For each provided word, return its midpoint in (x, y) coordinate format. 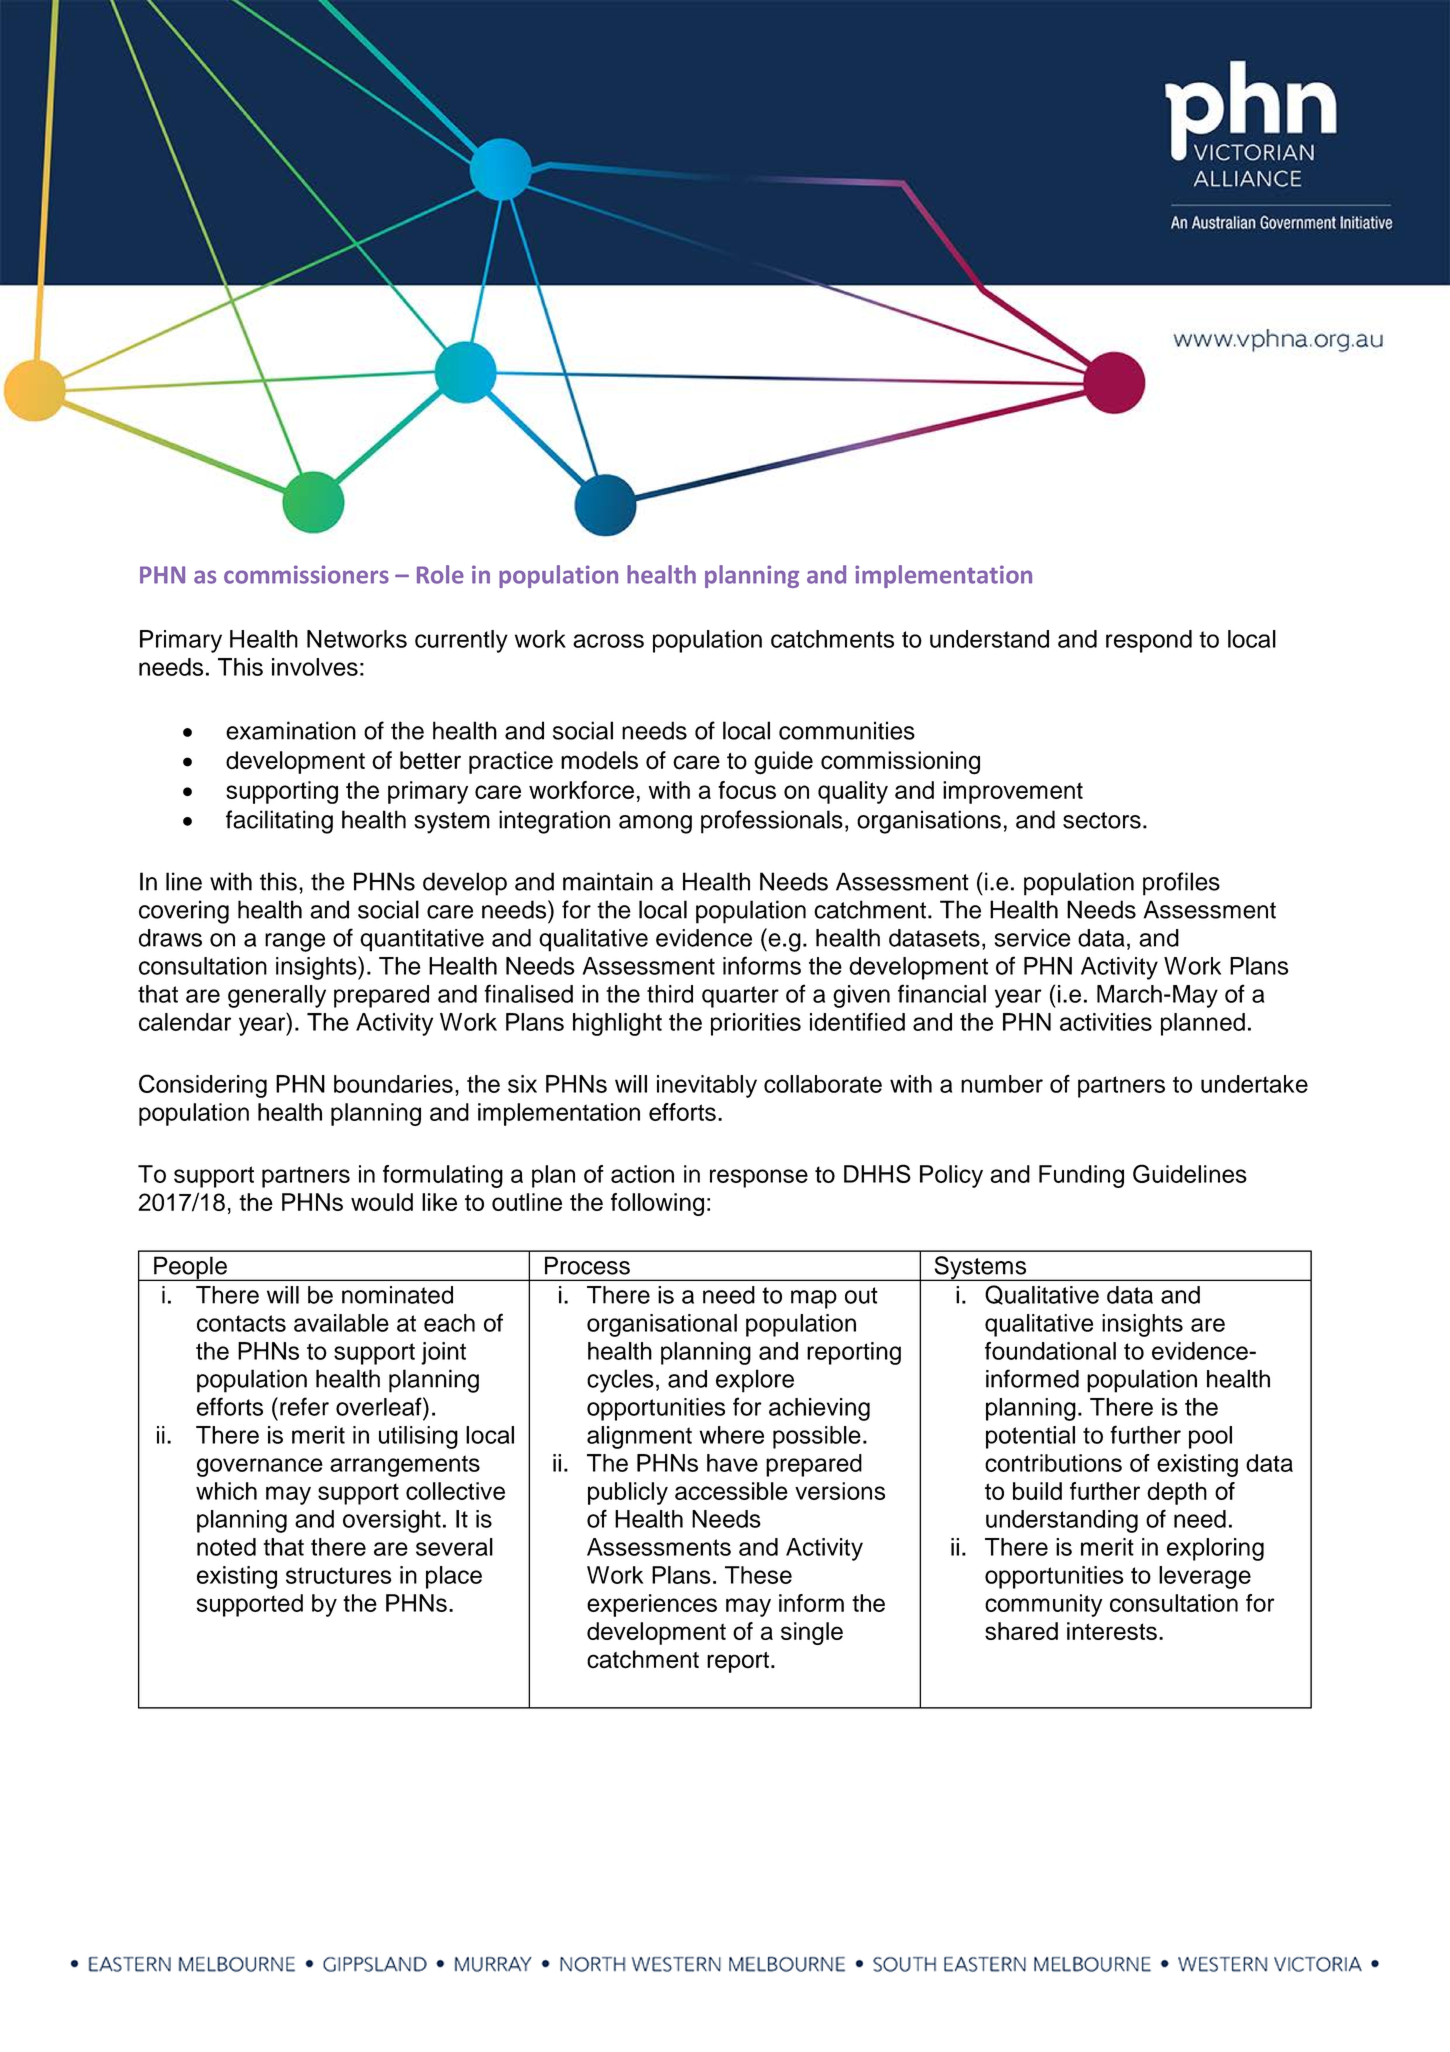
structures (338, 1575)
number (1002, 1084)
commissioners (306, 574)
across (608, 641)
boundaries (393, 1084)
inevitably (707, 1086)
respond (1149, 641)
